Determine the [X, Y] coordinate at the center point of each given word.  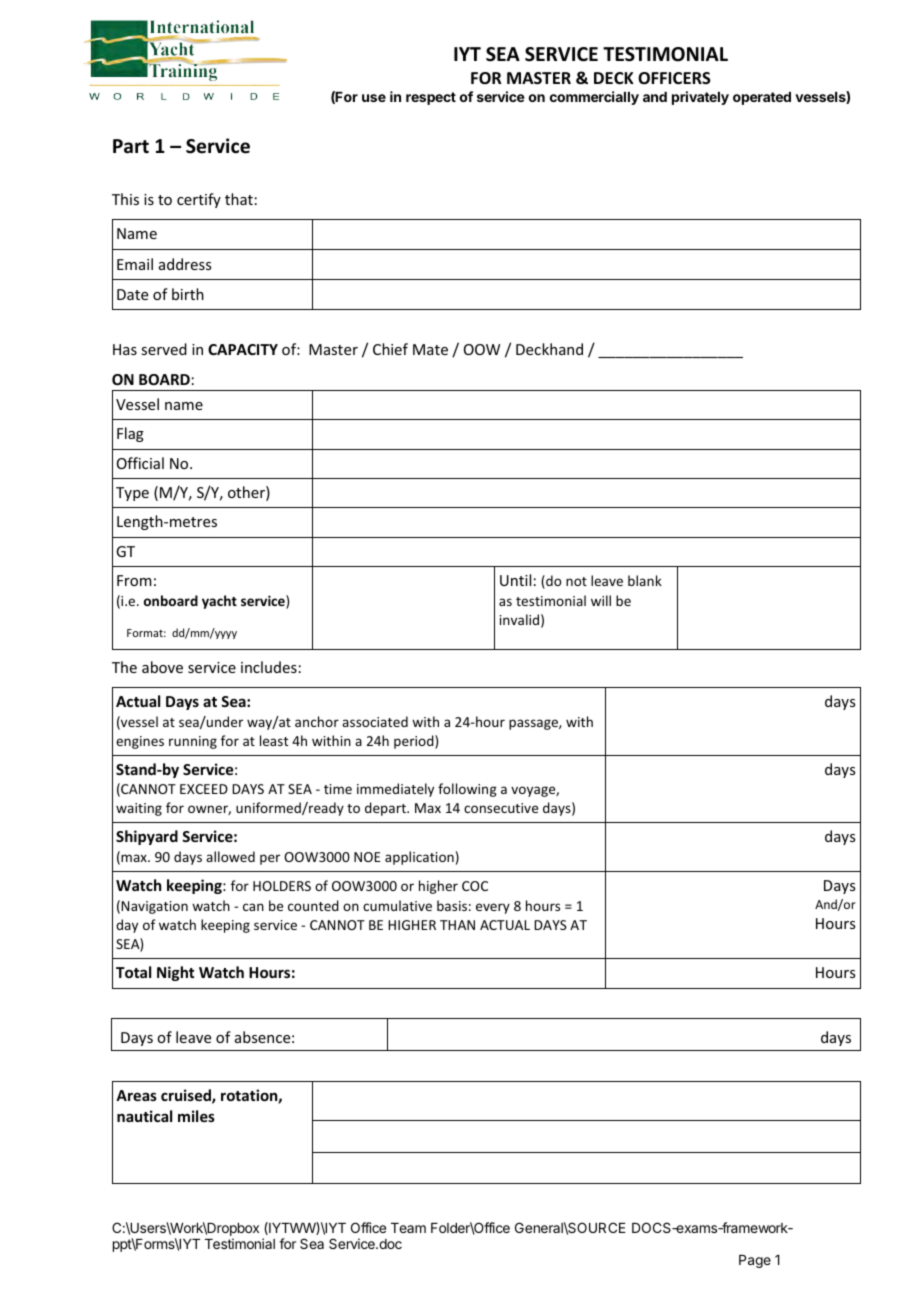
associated [375, 721]
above [162, 667]
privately [700, 98]
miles [196, 1116]
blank [645, 580]
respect [431, 98]
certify [199, 200]
